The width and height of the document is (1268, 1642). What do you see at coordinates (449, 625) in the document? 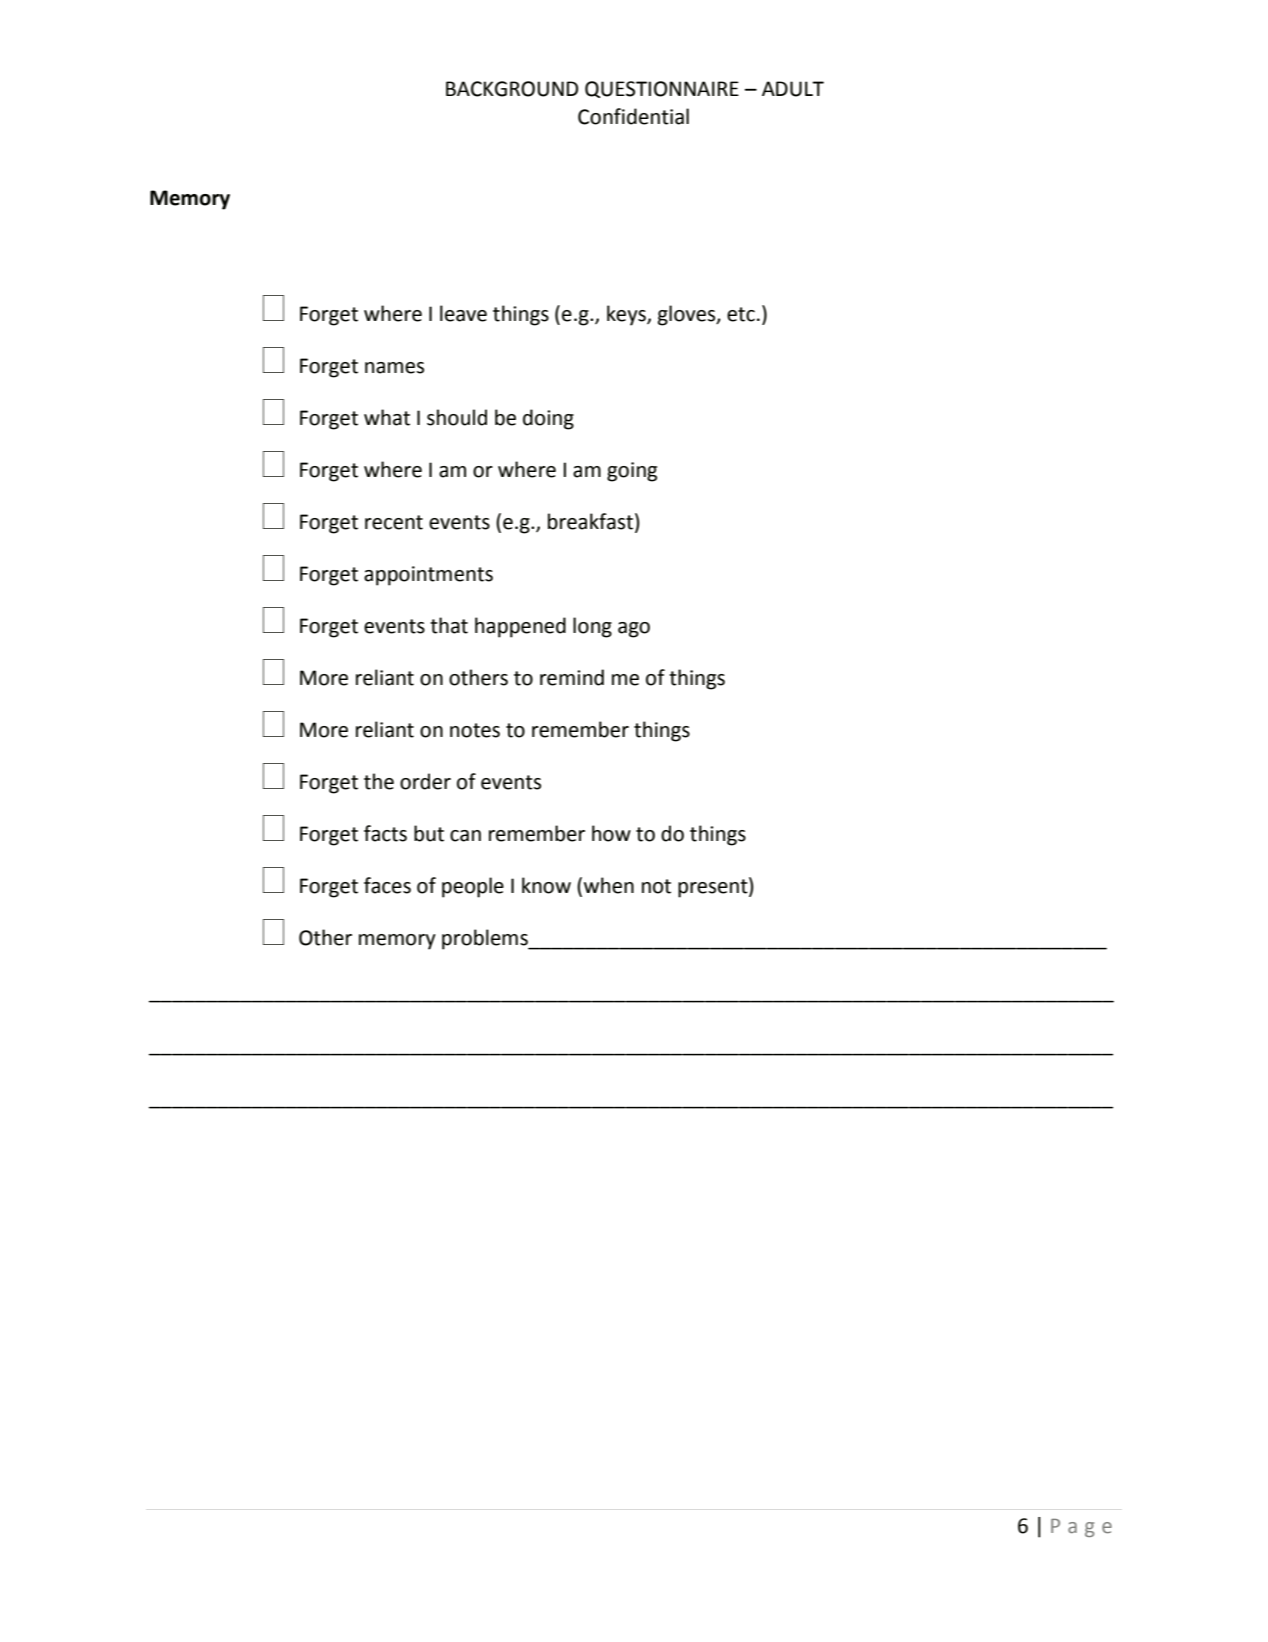
I see `that` at bounding box center [449, 625].
